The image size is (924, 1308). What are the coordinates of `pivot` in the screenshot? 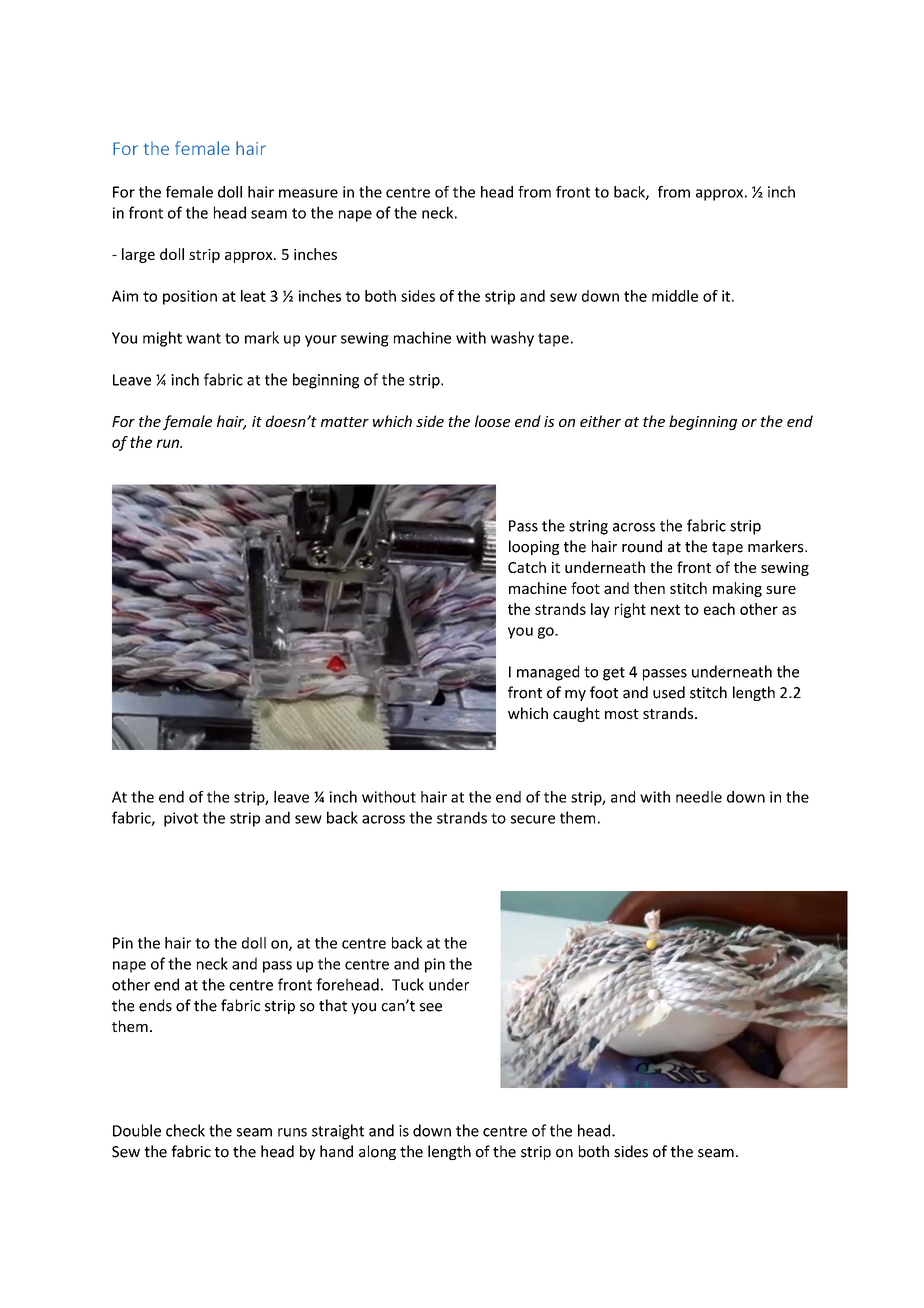 It's located at (181, 819).
